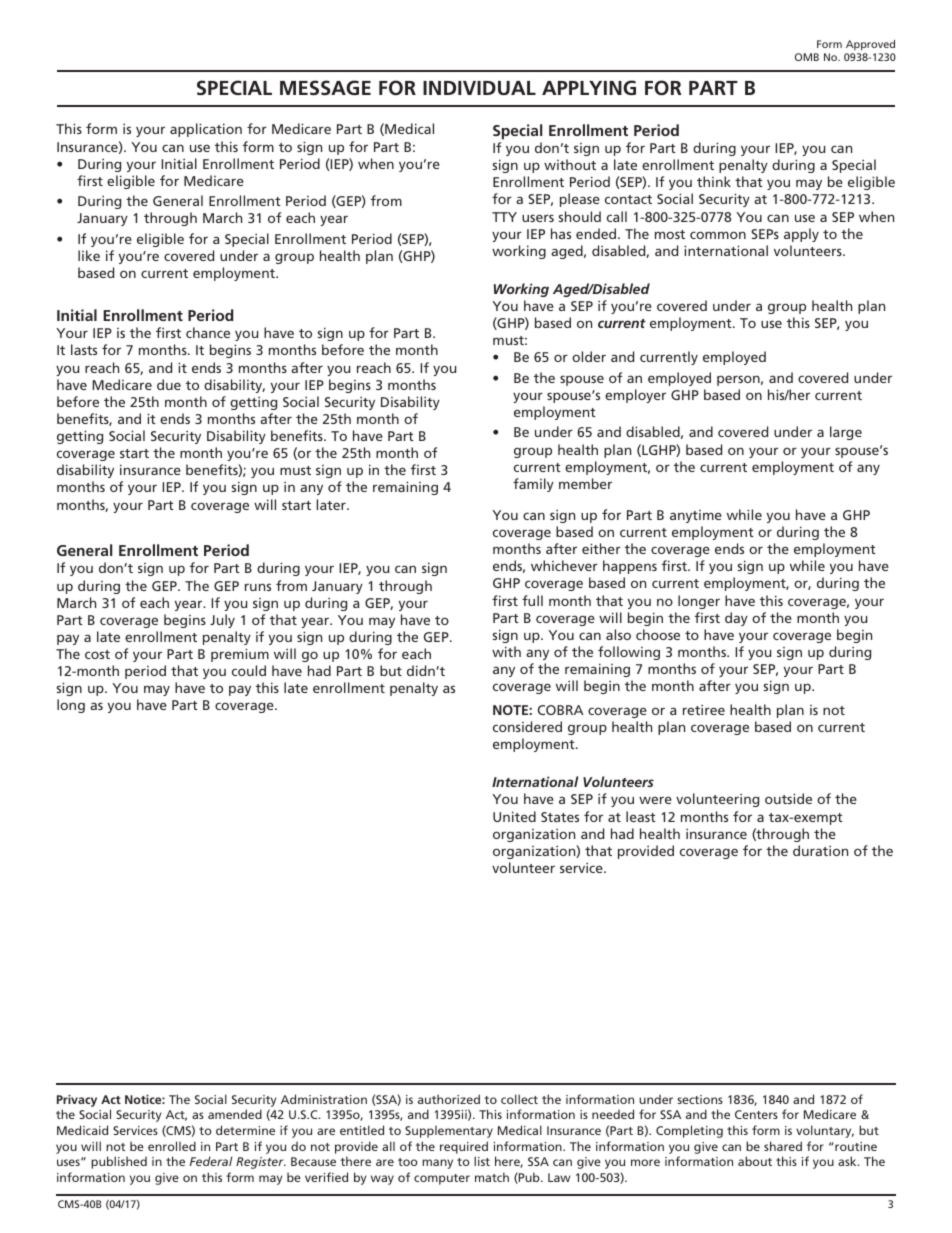 The image size is (952, 1233). What do you see at coordinates (846, 433) in the screenshot?
I see `large` at bounding box center [846, 433].
